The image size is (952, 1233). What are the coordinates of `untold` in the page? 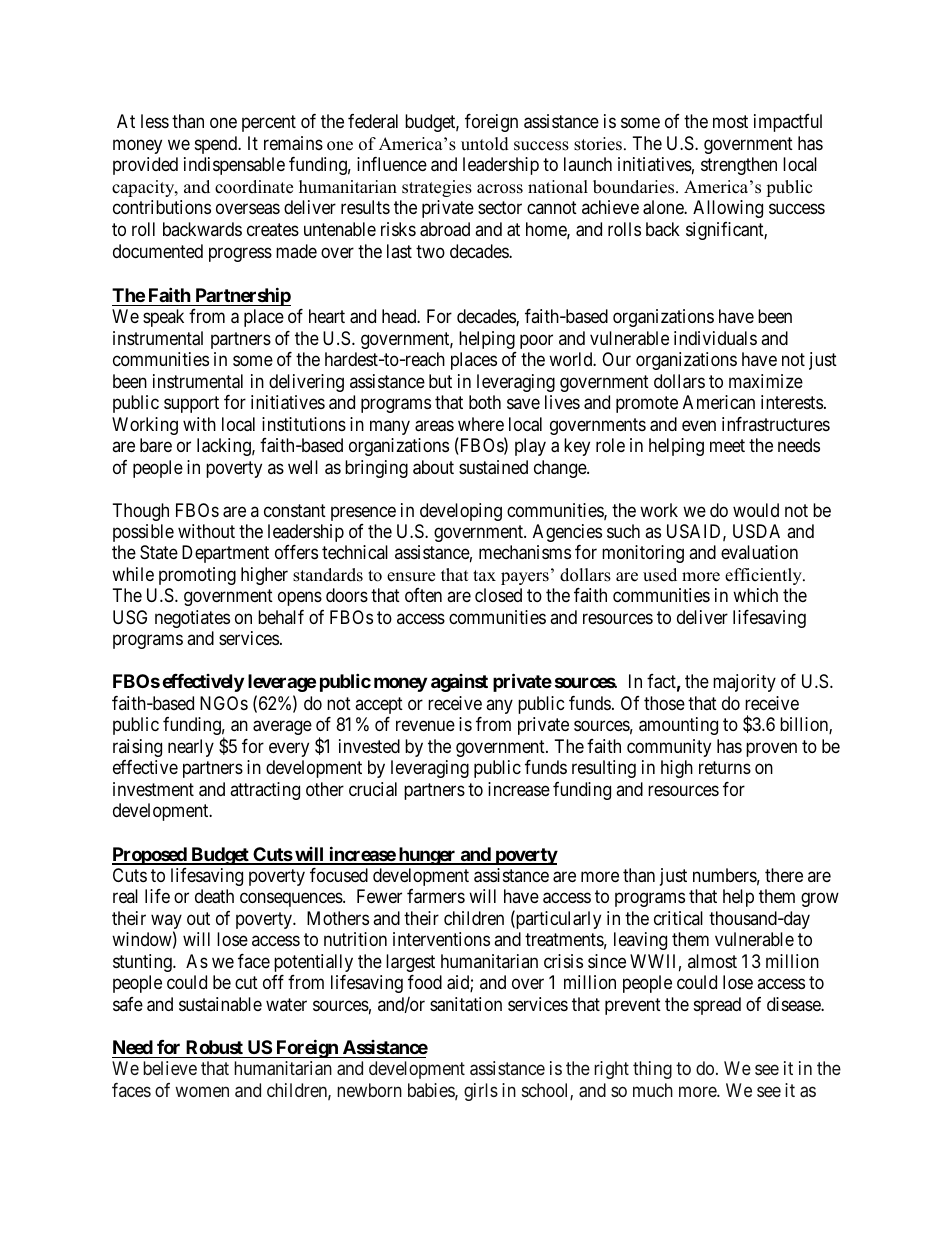 It's located at (485, 144).
